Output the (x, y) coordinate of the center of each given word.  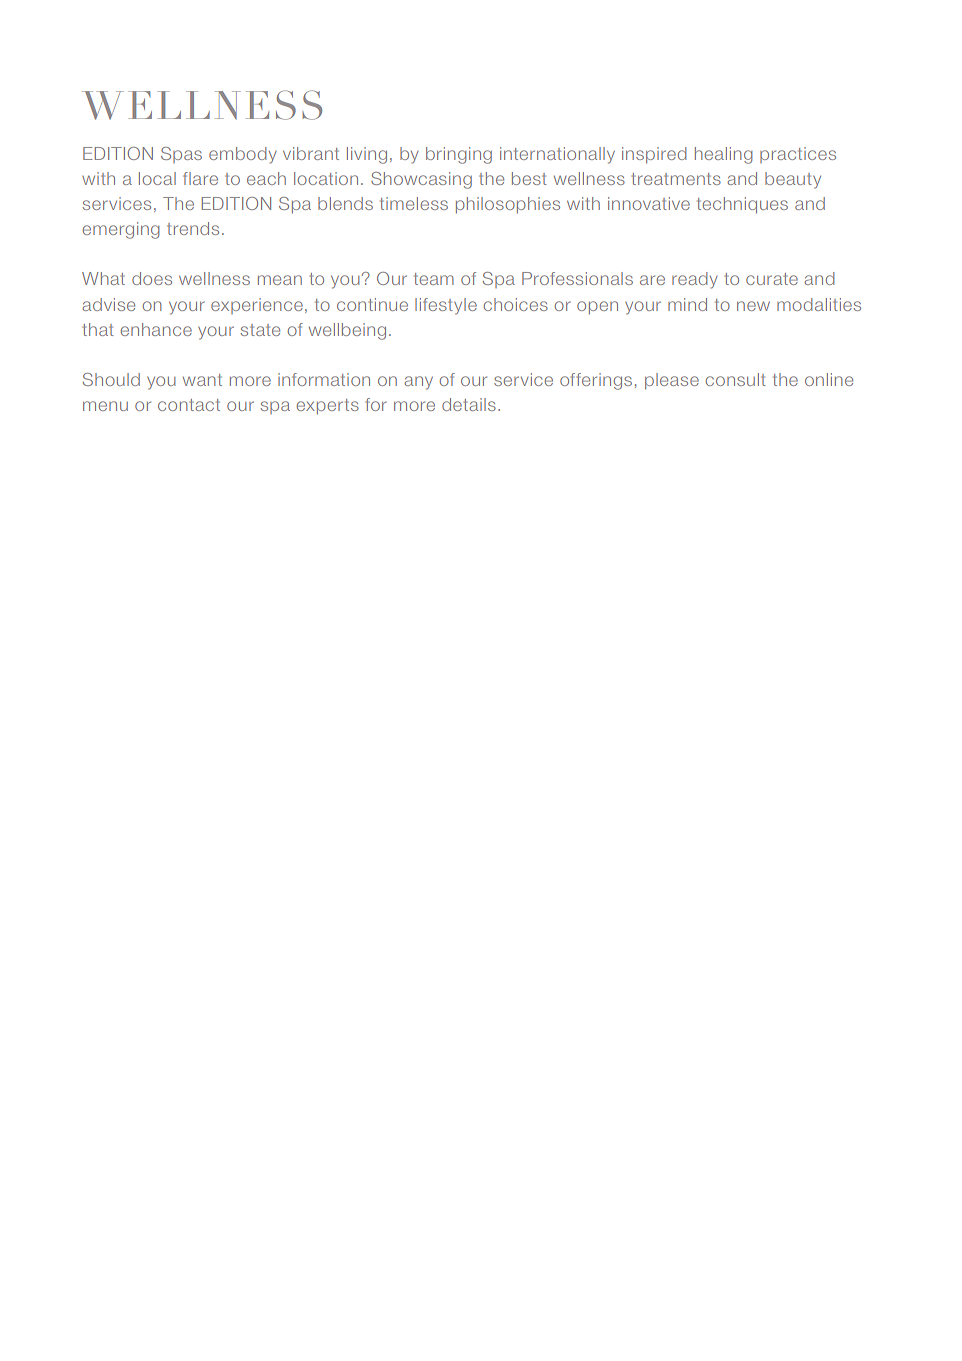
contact (189, 405)
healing (724, 155)
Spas (181, 155)
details (469, 404)
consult (736, 379)
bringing (459, 155)
